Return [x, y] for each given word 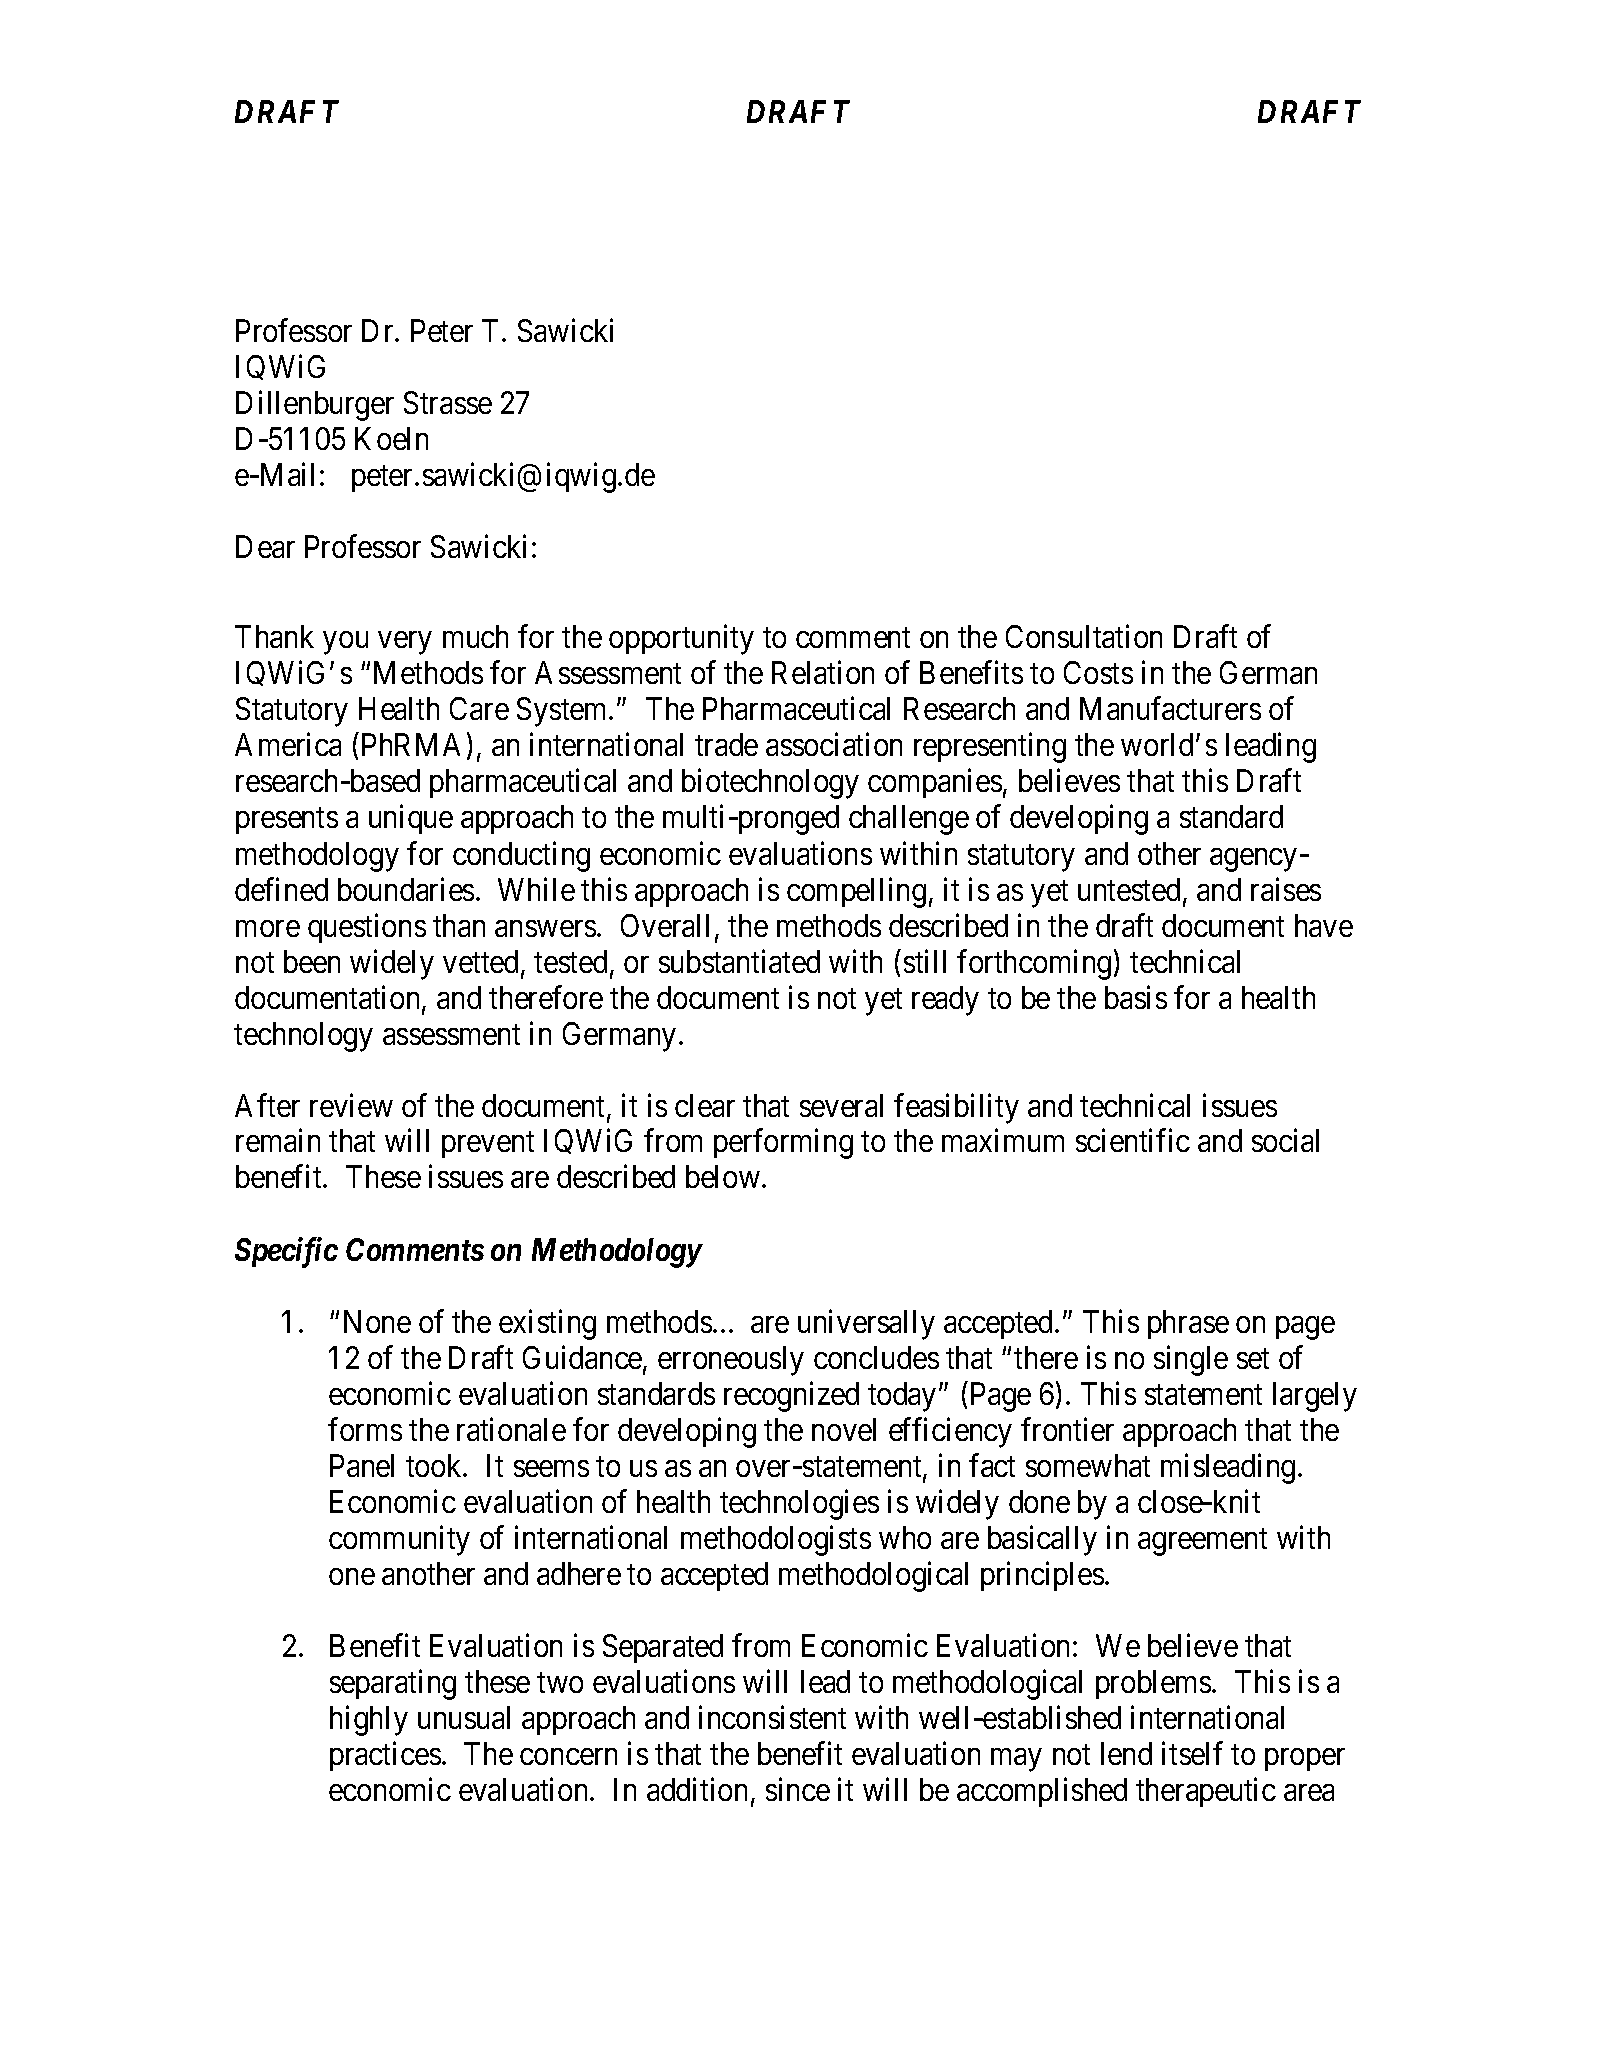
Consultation [1084, 636]
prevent [488, 1145]
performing [783, 1144]
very [404, 643]
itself [1192, 1753]
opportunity [681, 640]
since [798, 1789]
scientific [1133, 1140]
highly [369, 1720]
